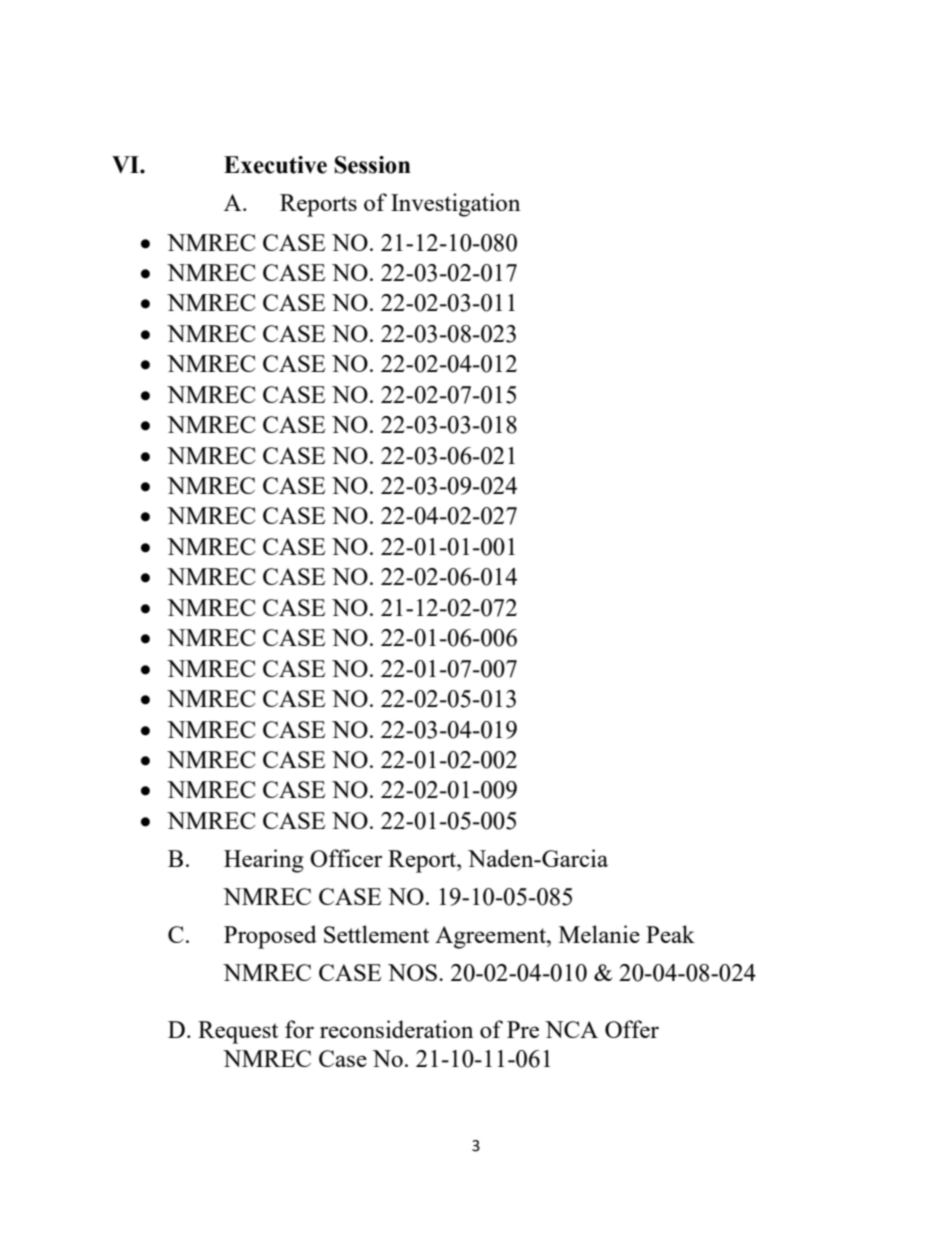  Describe the element at coordinates (455, 205) in the screenshot. I see `Investigation` at that location.
